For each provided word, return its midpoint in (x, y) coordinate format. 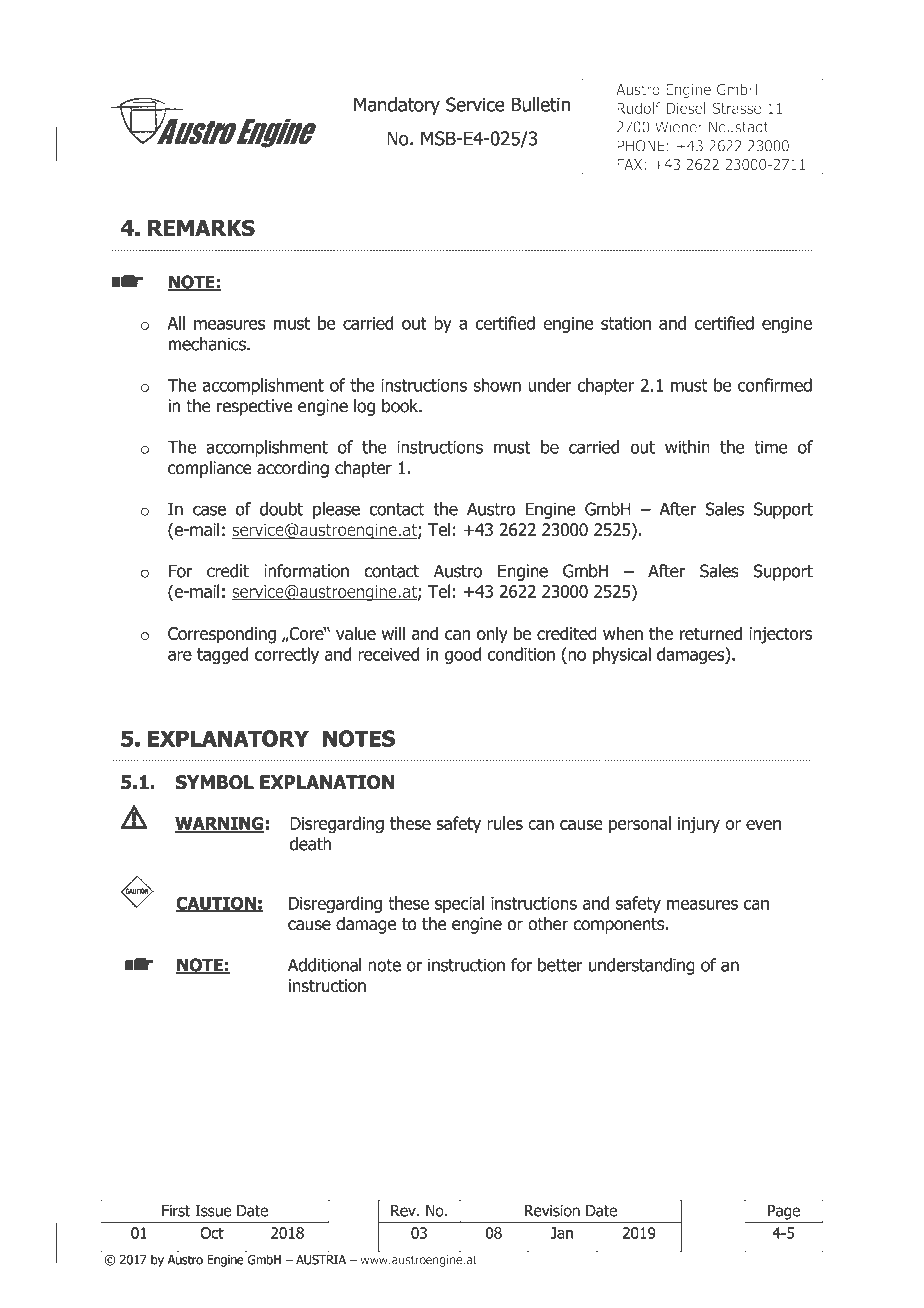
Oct (212, 1233)
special (459, 904)
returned (711, 633)
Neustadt (739, 127)
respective (254, 407)
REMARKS (201, 228)
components (620, 926)
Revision (552, 1211)
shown (497, 385)
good (463, 655)
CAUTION (217, 904)
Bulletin (541, 104)
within (687, 447)
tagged (223, 655)
